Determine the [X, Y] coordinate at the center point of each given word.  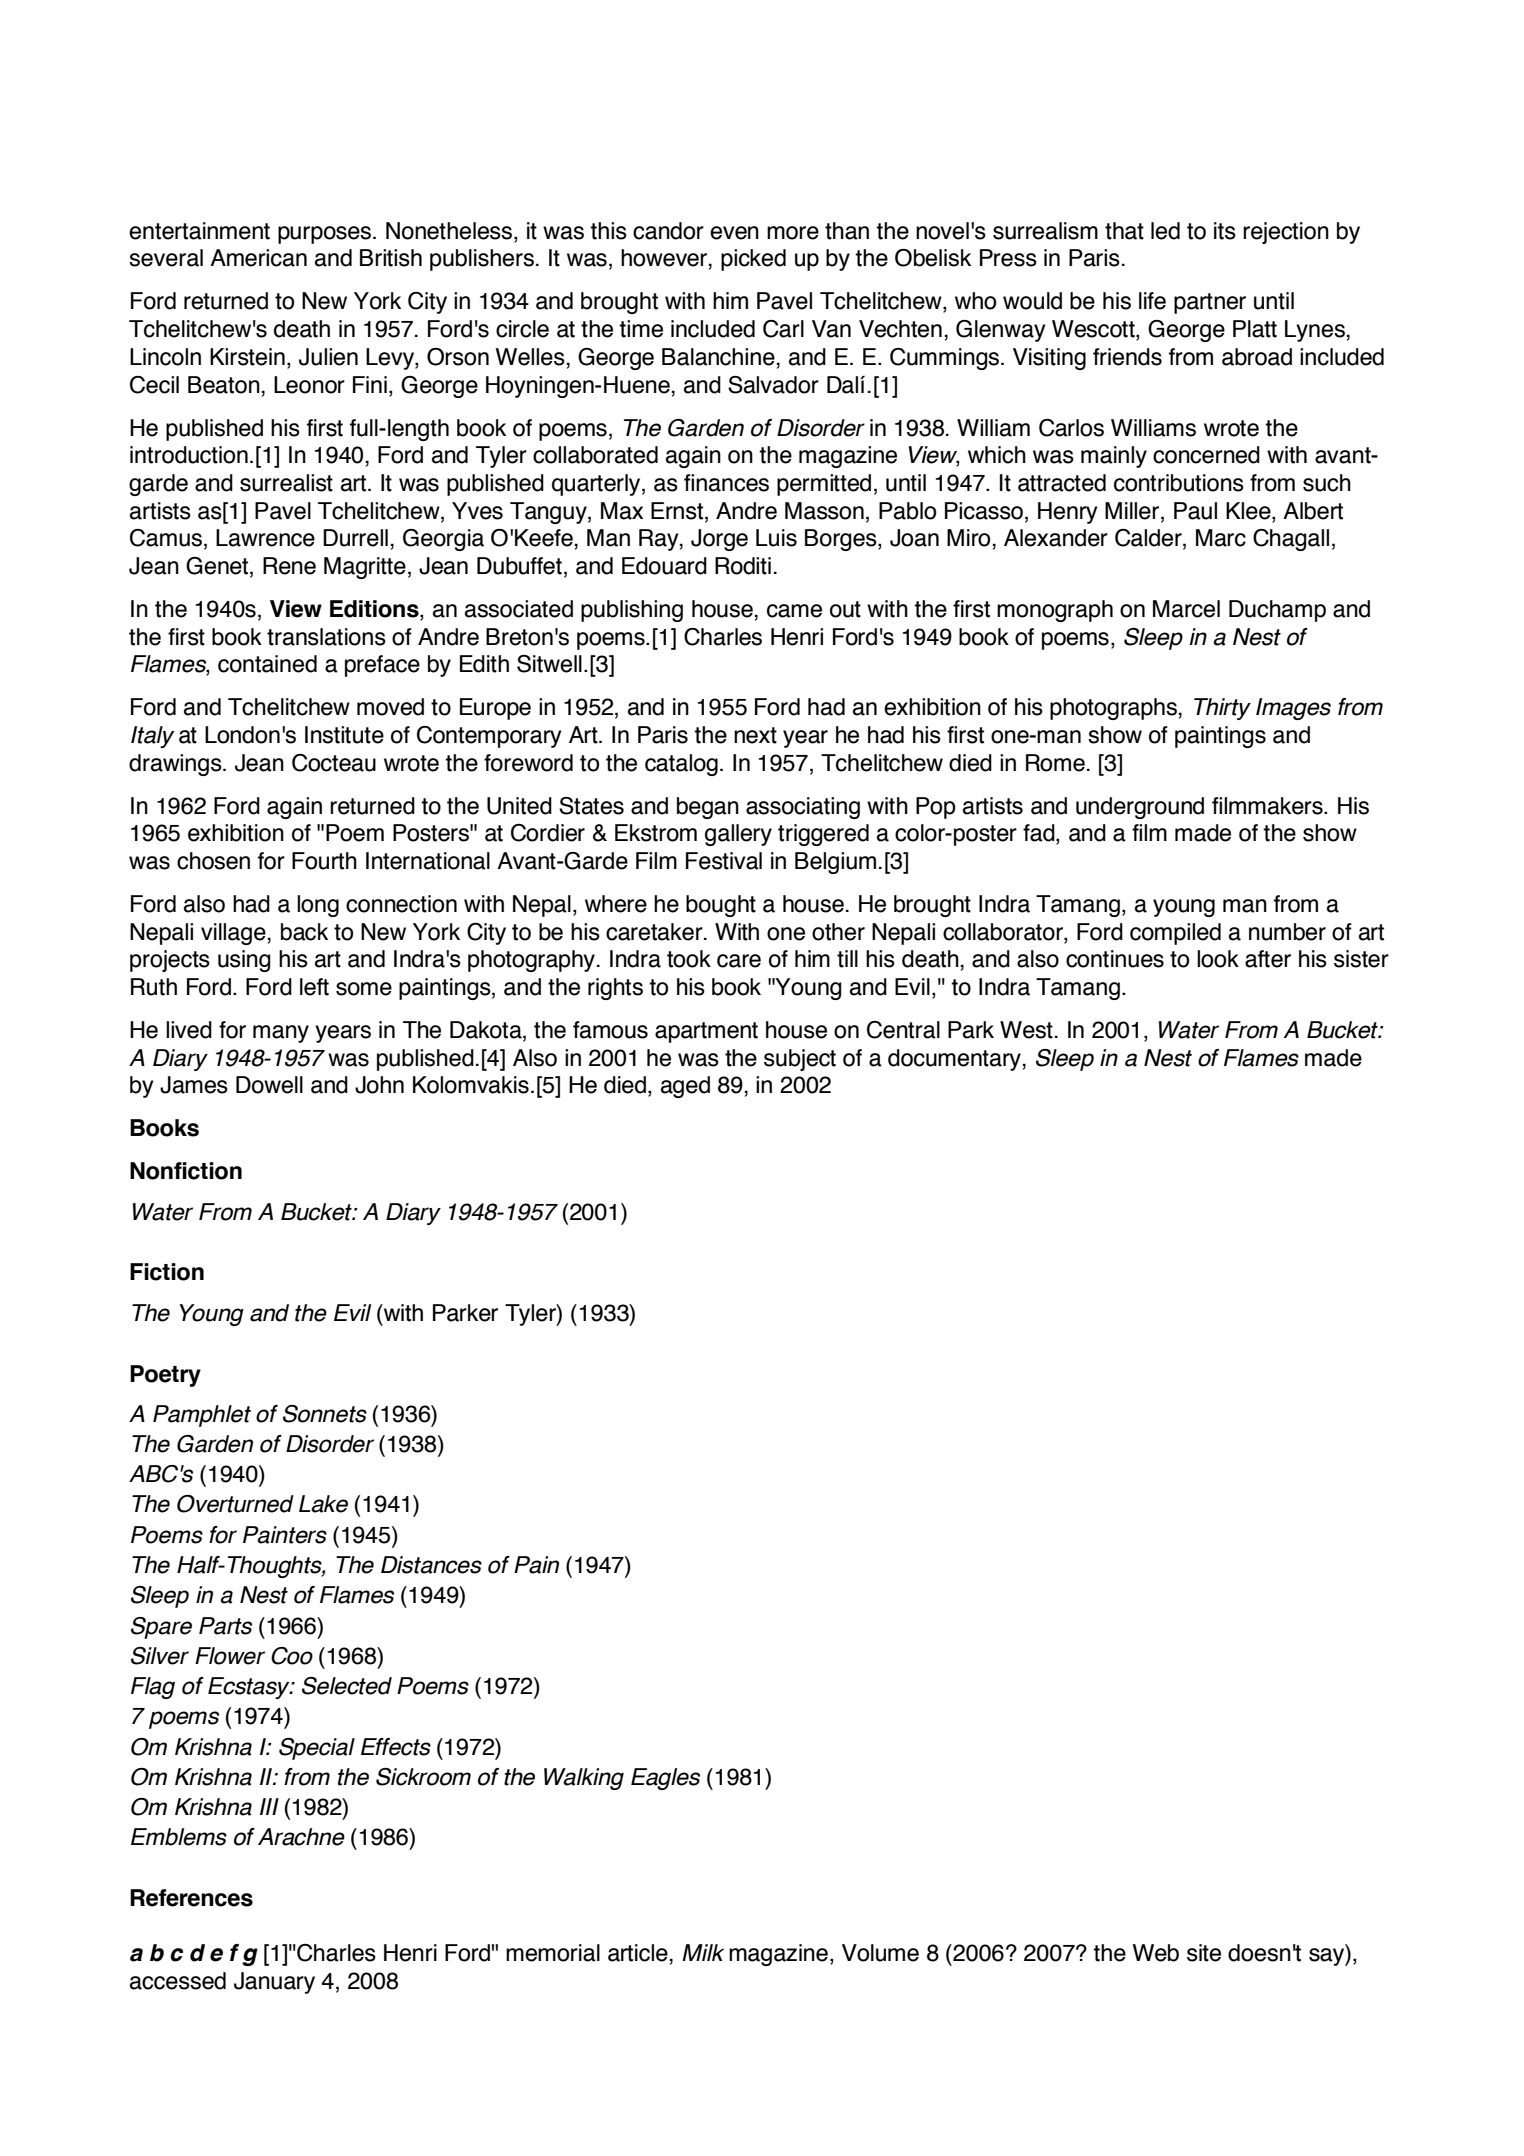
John [379, 1085]
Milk [703, 1952]
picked [753, 260]
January [274, 1983]
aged [685, 1087]
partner [1210, 303]
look [1218, 959]
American [258, 258]
